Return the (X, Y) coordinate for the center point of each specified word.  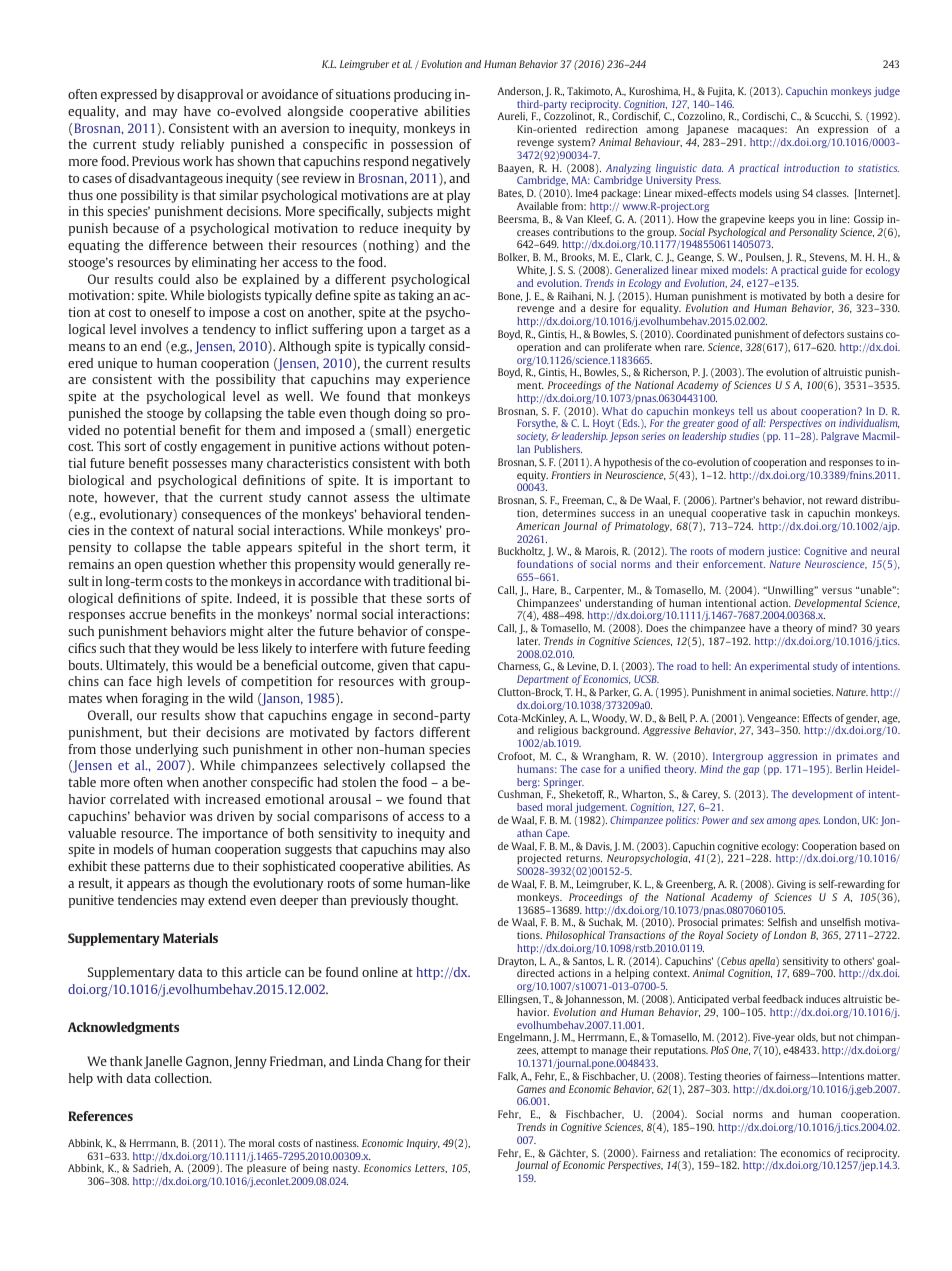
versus (837, 591)
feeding (449, 649)
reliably (202, 145)
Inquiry (423, 1144)
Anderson (520, 91)
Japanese (707, 130)
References (100, 1116)
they (166, 649)
